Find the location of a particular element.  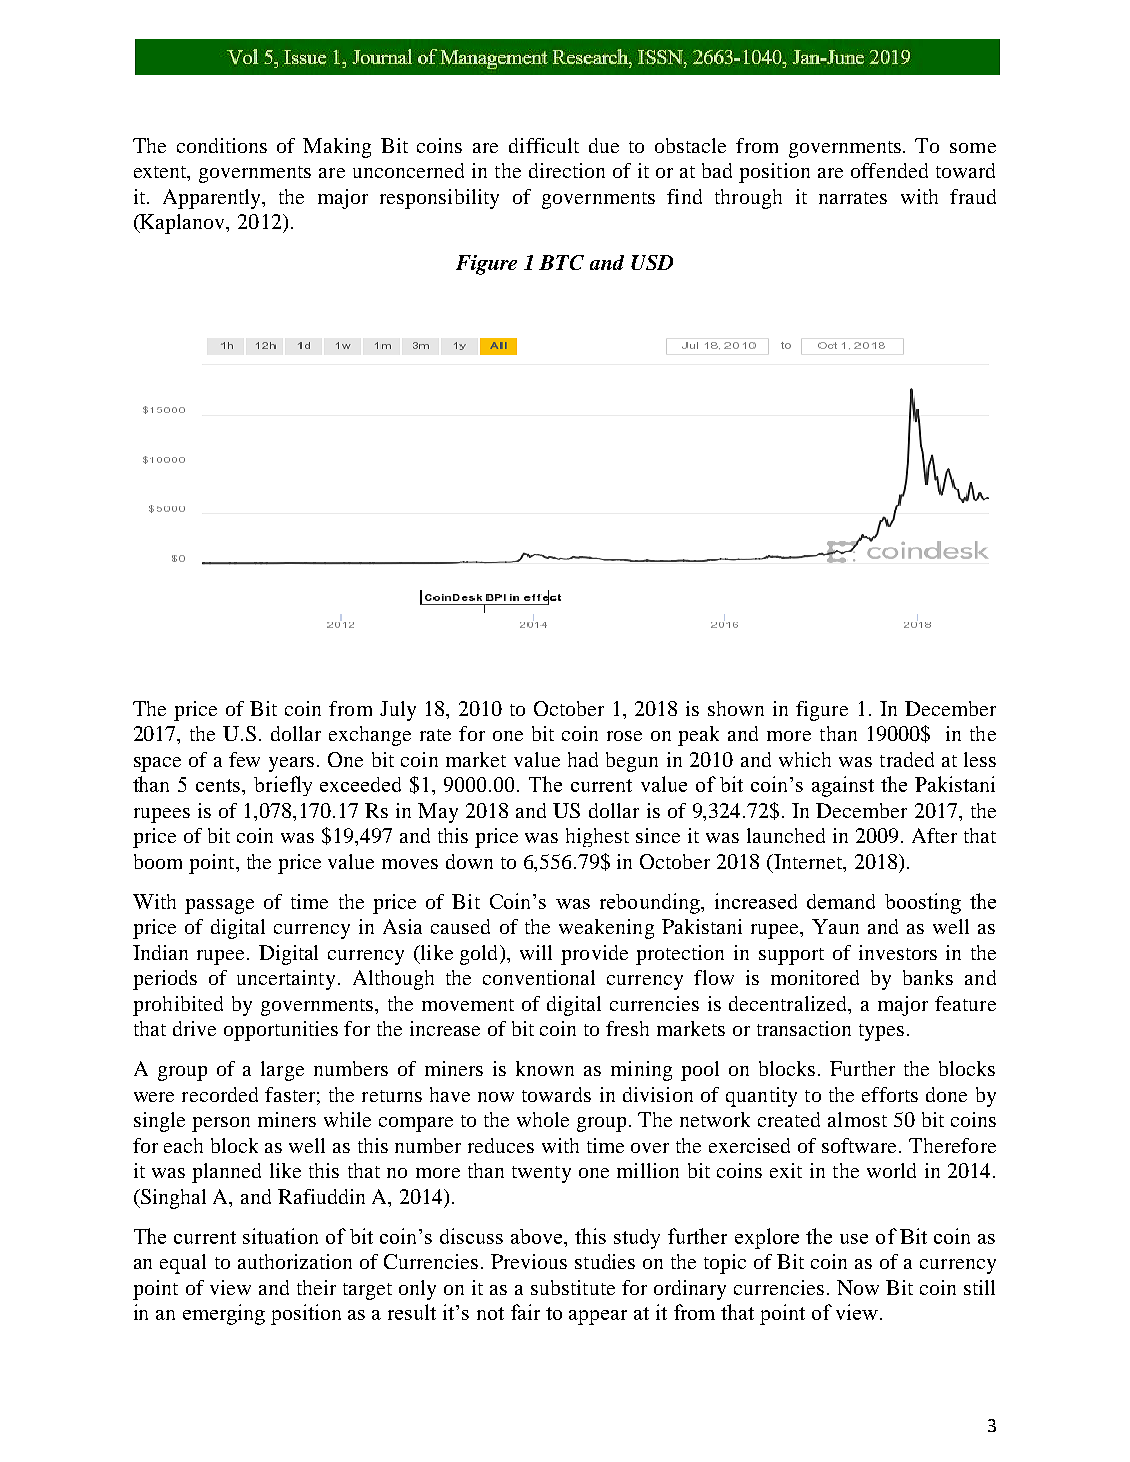

direction is located at coordinates (567, 170).
